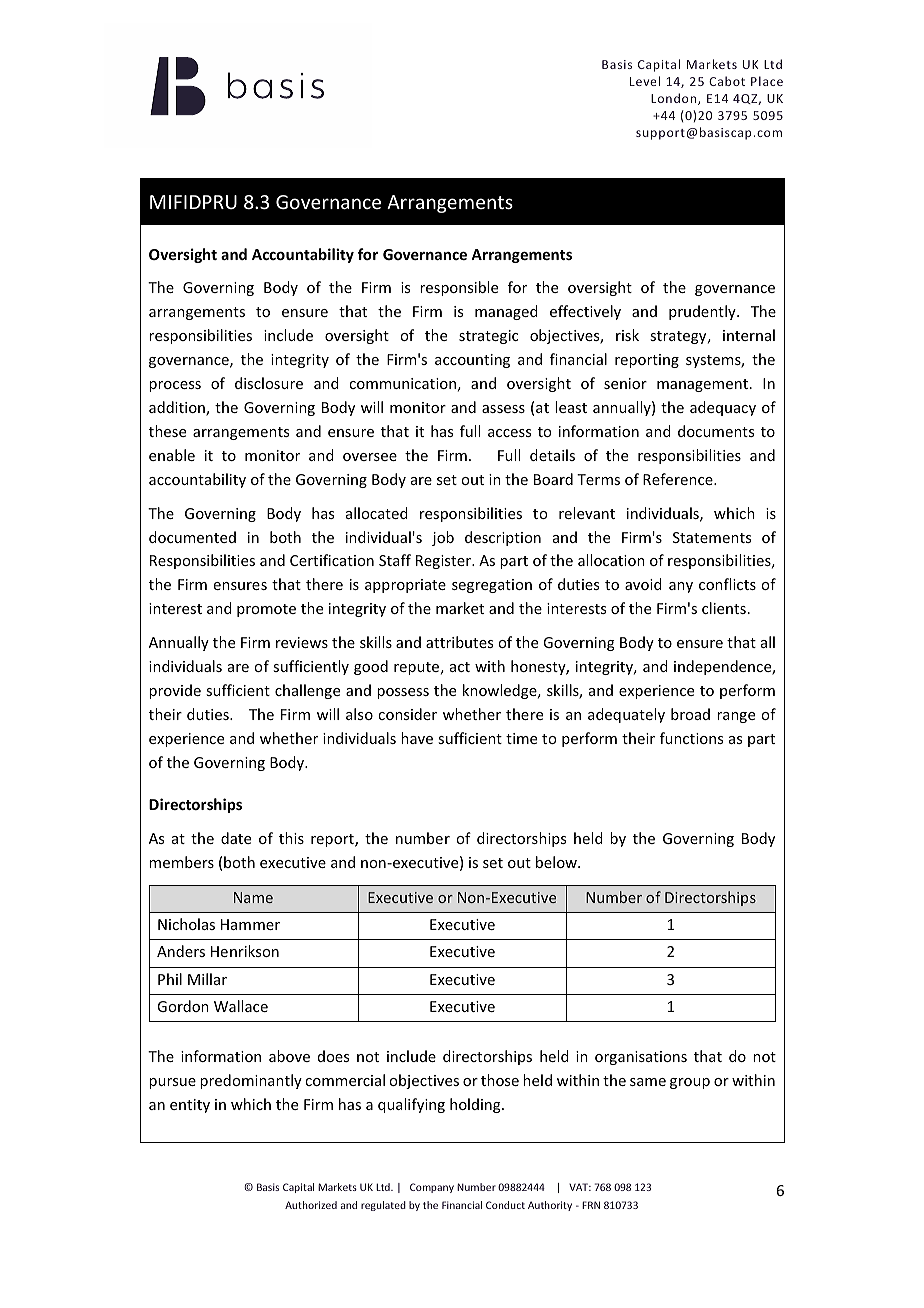 The image size is (924, 1308). What do you see at coordinates (703, 312) in the document?
I see `prudently` at bounding box center [703, 312].
